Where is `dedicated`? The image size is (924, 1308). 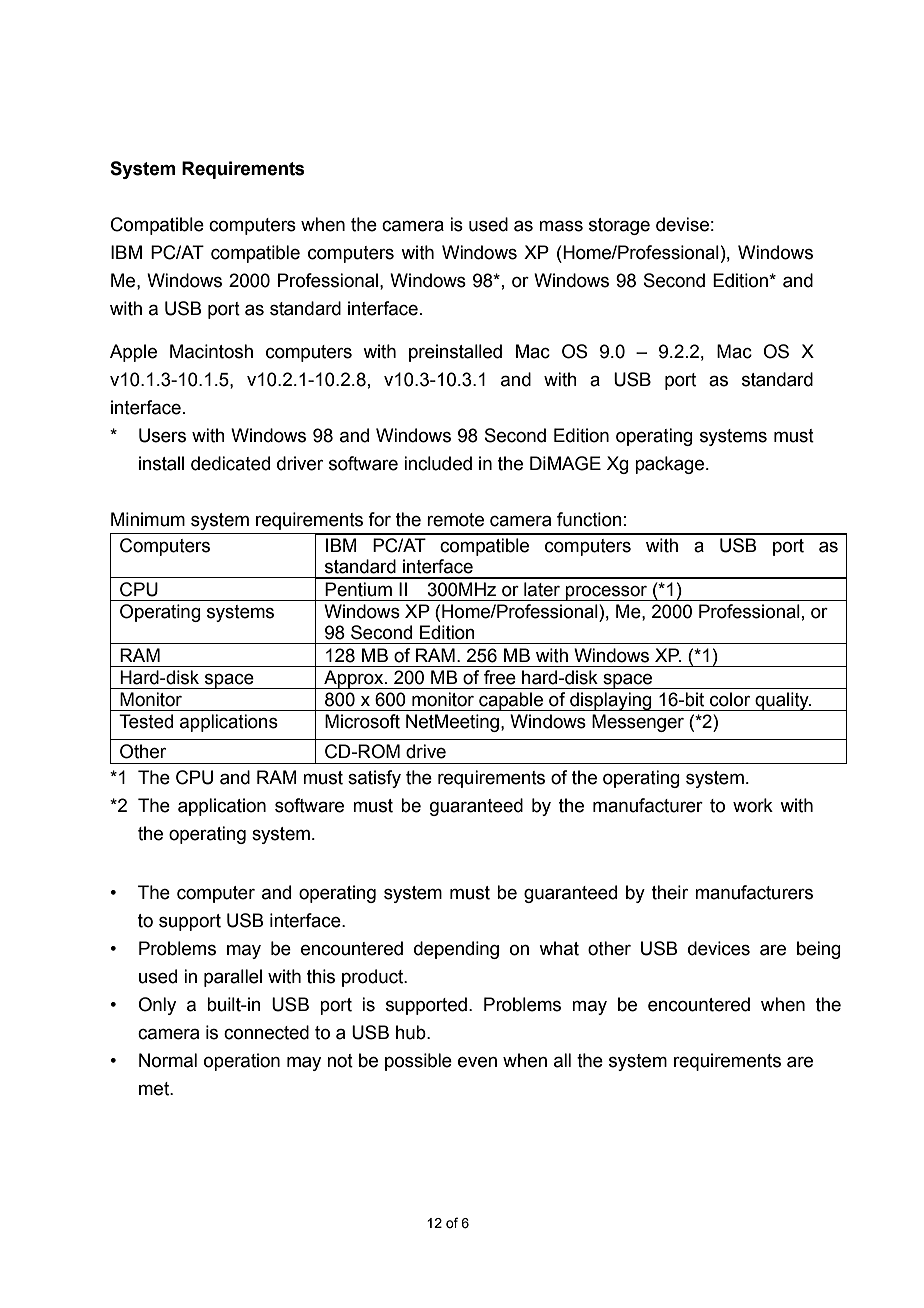
dedicated is located at coordinates (230, 463).
